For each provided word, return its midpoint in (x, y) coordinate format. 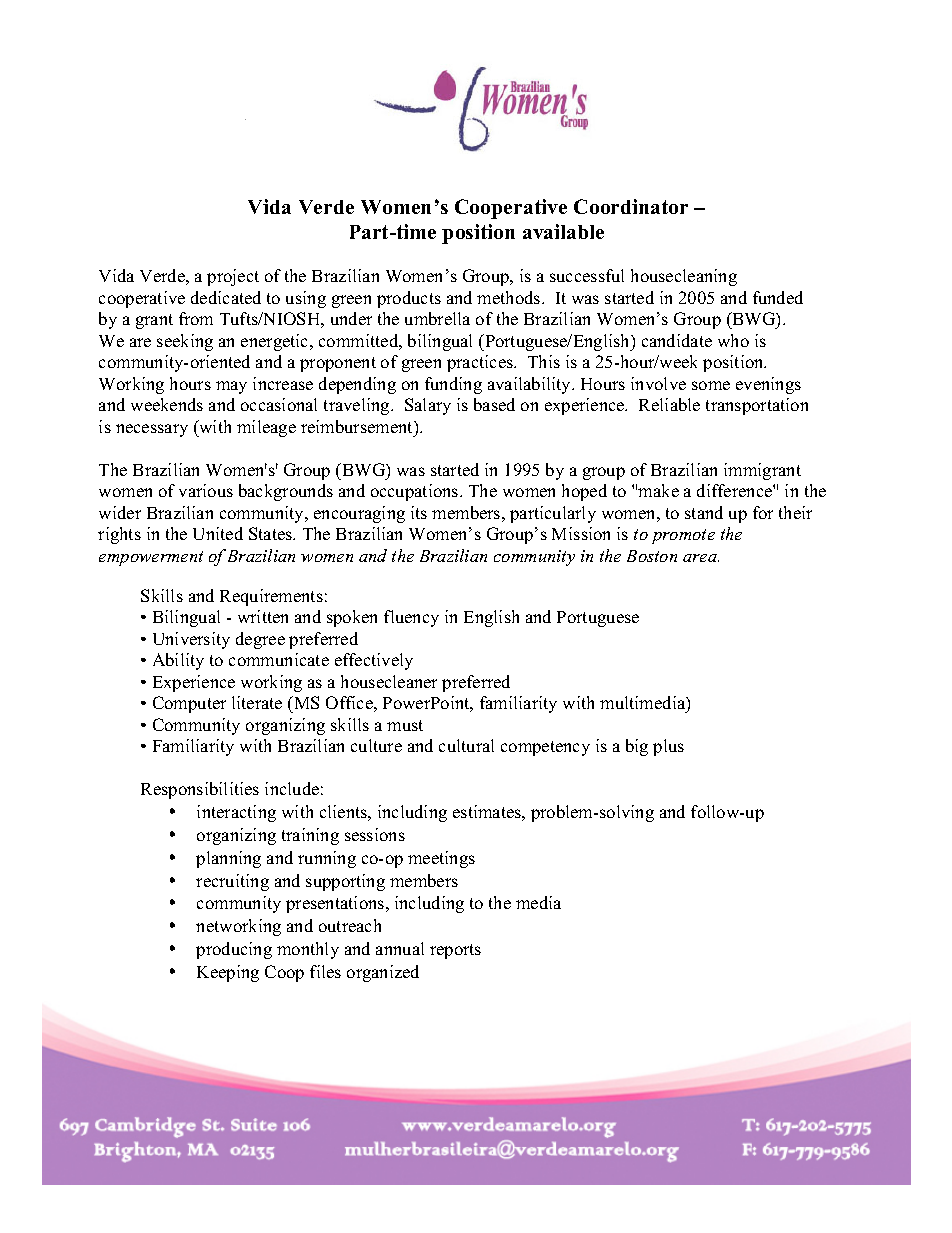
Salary (428, 406)
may (231, 387)
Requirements (271, 597)
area (701, 558)
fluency (411, 618)
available (563, 231)
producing (234, 950)
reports (455, 951)
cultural (466, 745)
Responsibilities (200, 790)
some (711, 385)
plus (668, 747)
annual (400, 948)
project (233, 277)
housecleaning (684, 277)
